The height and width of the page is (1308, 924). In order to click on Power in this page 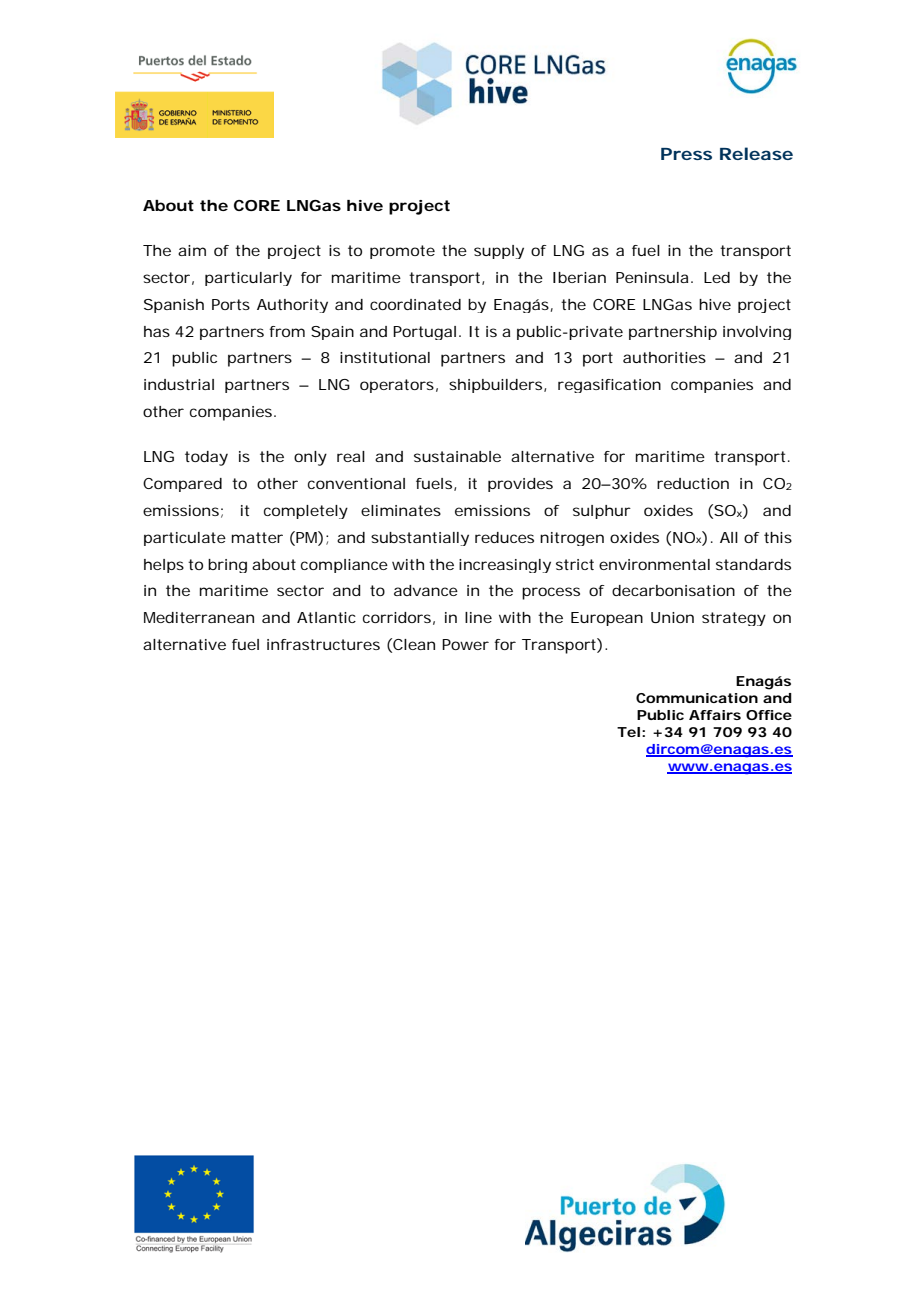, I will do `click(465, 644)`.
